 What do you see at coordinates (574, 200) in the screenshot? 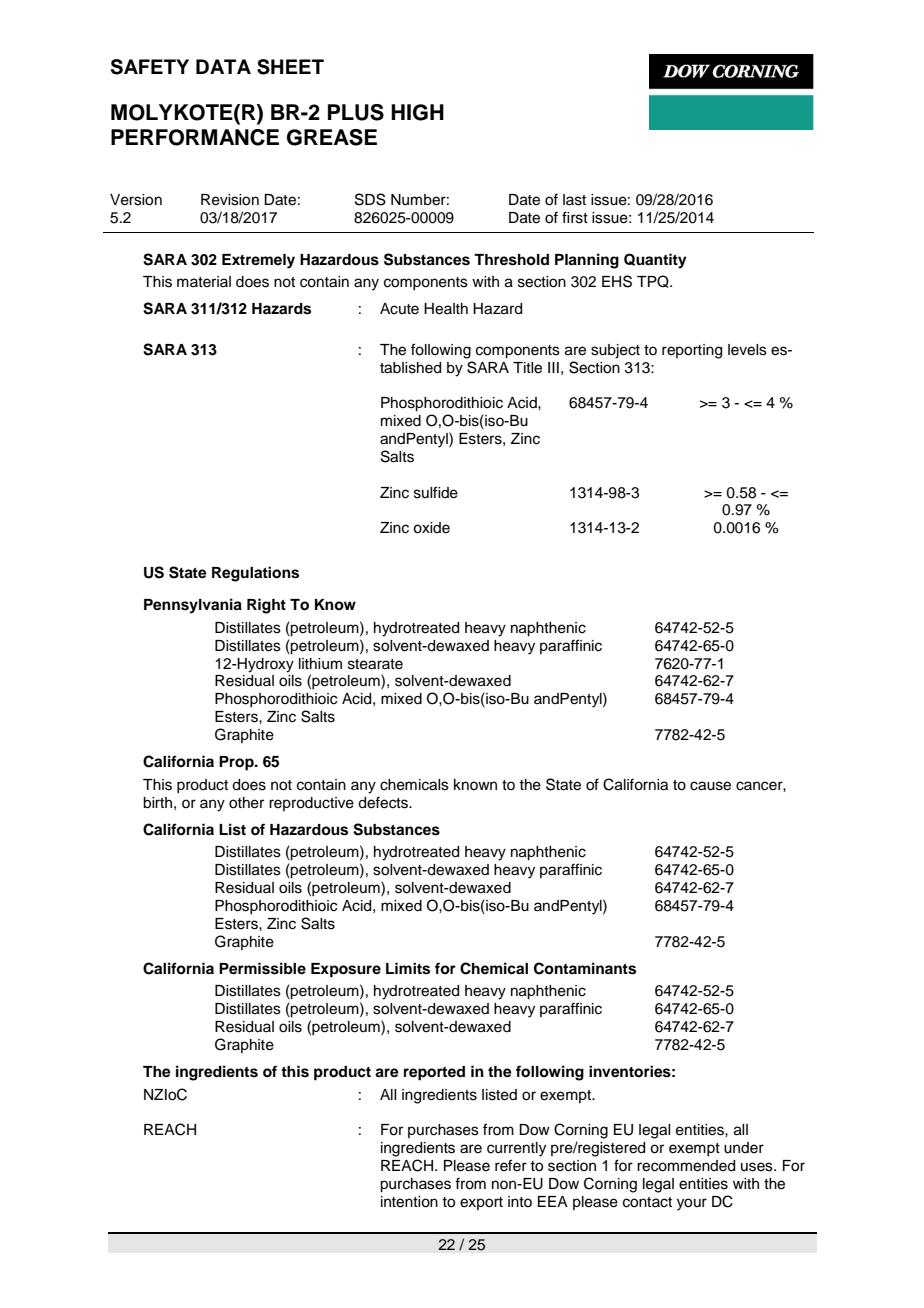
I see `last` at bounding box center [574, 200].
